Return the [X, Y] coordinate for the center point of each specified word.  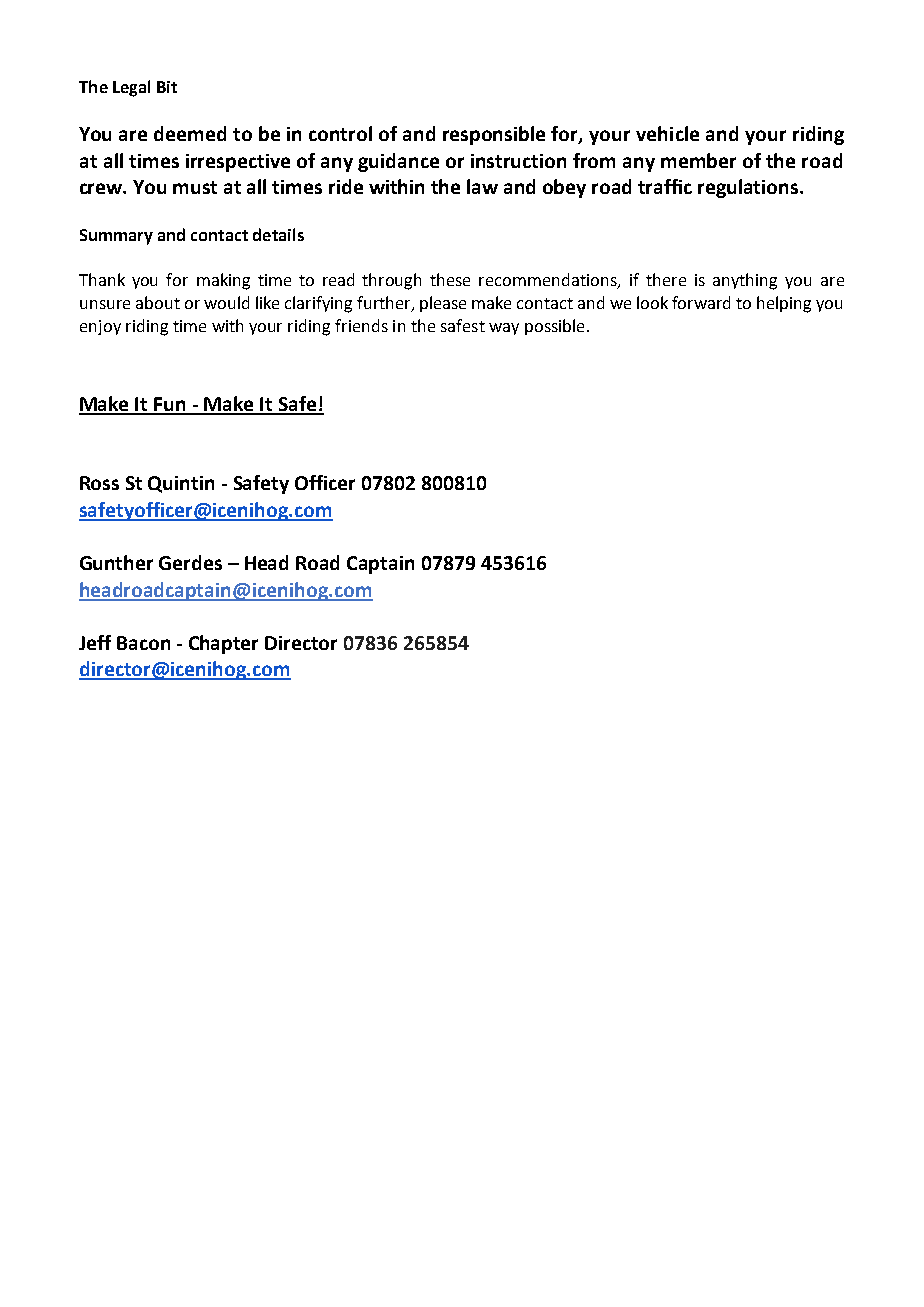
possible [554, 327]
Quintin [181, 484]
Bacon [143, 643]
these [450, 279]
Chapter [223, 644]
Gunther [116, 562]
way [504, 329]
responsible [494, 135]
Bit [167, 87]
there [666, 279]
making [223, 281]
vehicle [667, 133]
